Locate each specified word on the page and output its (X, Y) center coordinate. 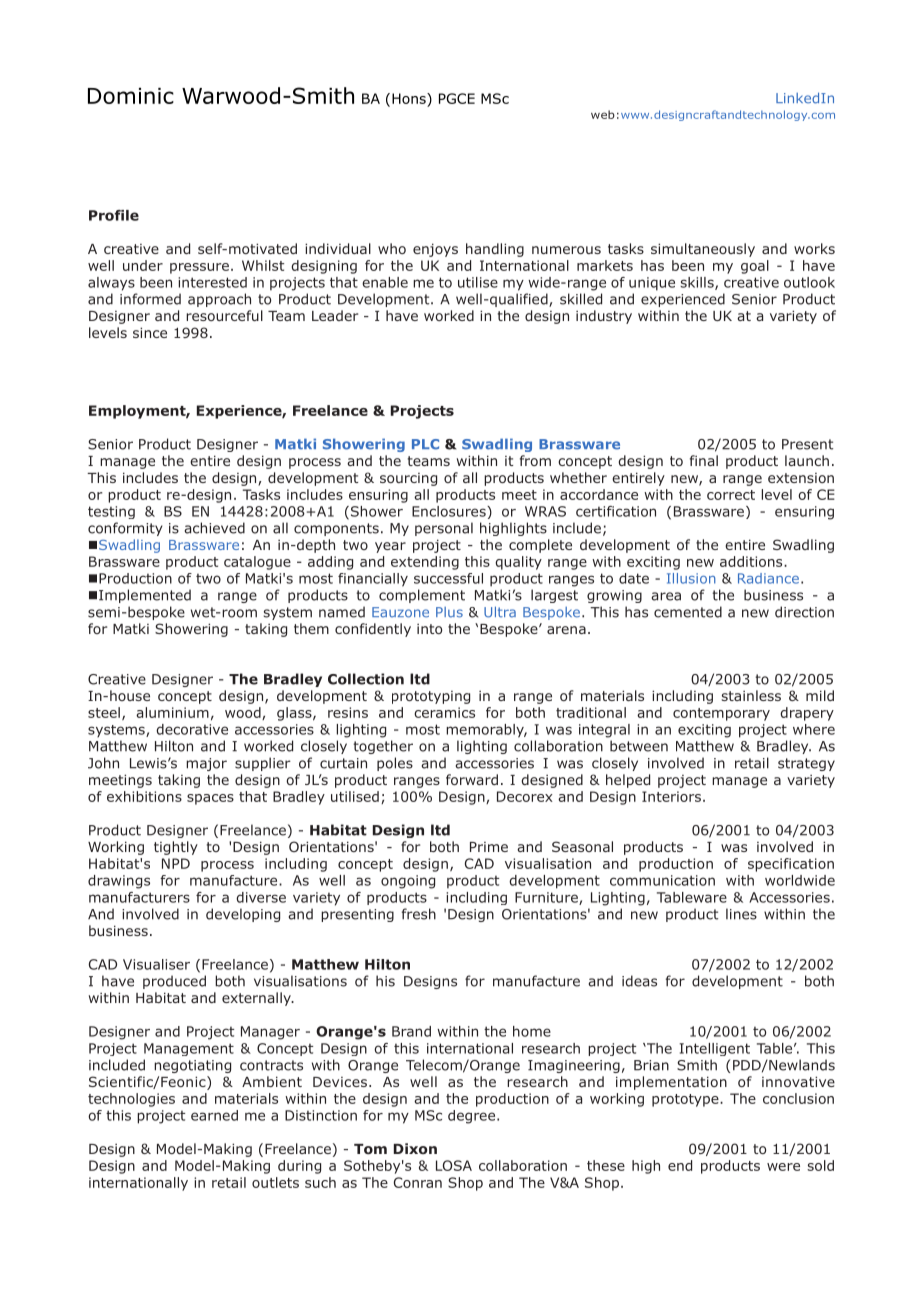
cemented (688, 612)
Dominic (131, 96)
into (429, 629)
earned (214, 1115)
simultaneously (703, 250)
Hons (410, 98)
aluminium (172, 712)
